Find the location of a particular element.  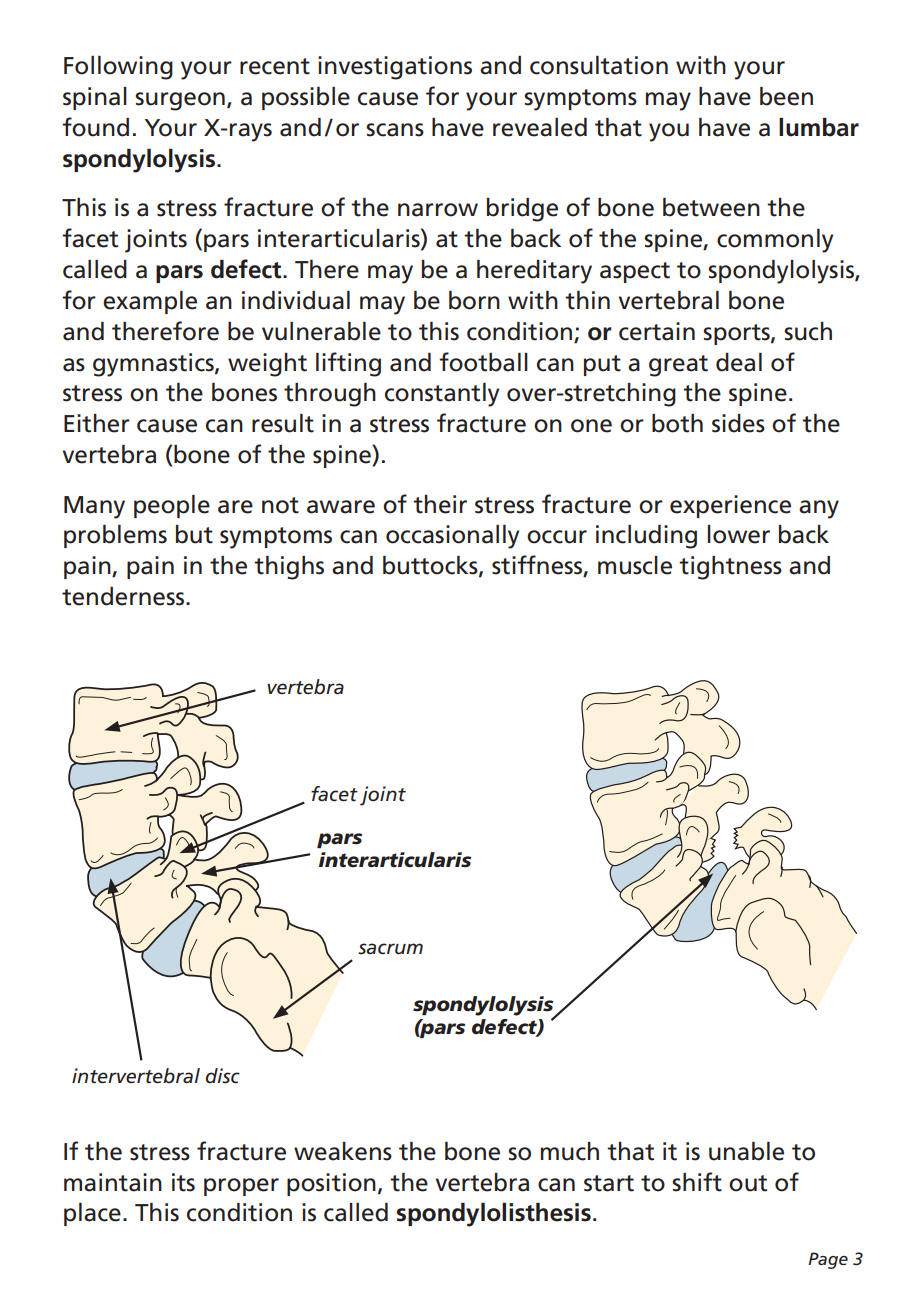

disc is located at coordinates (223, 1076).
